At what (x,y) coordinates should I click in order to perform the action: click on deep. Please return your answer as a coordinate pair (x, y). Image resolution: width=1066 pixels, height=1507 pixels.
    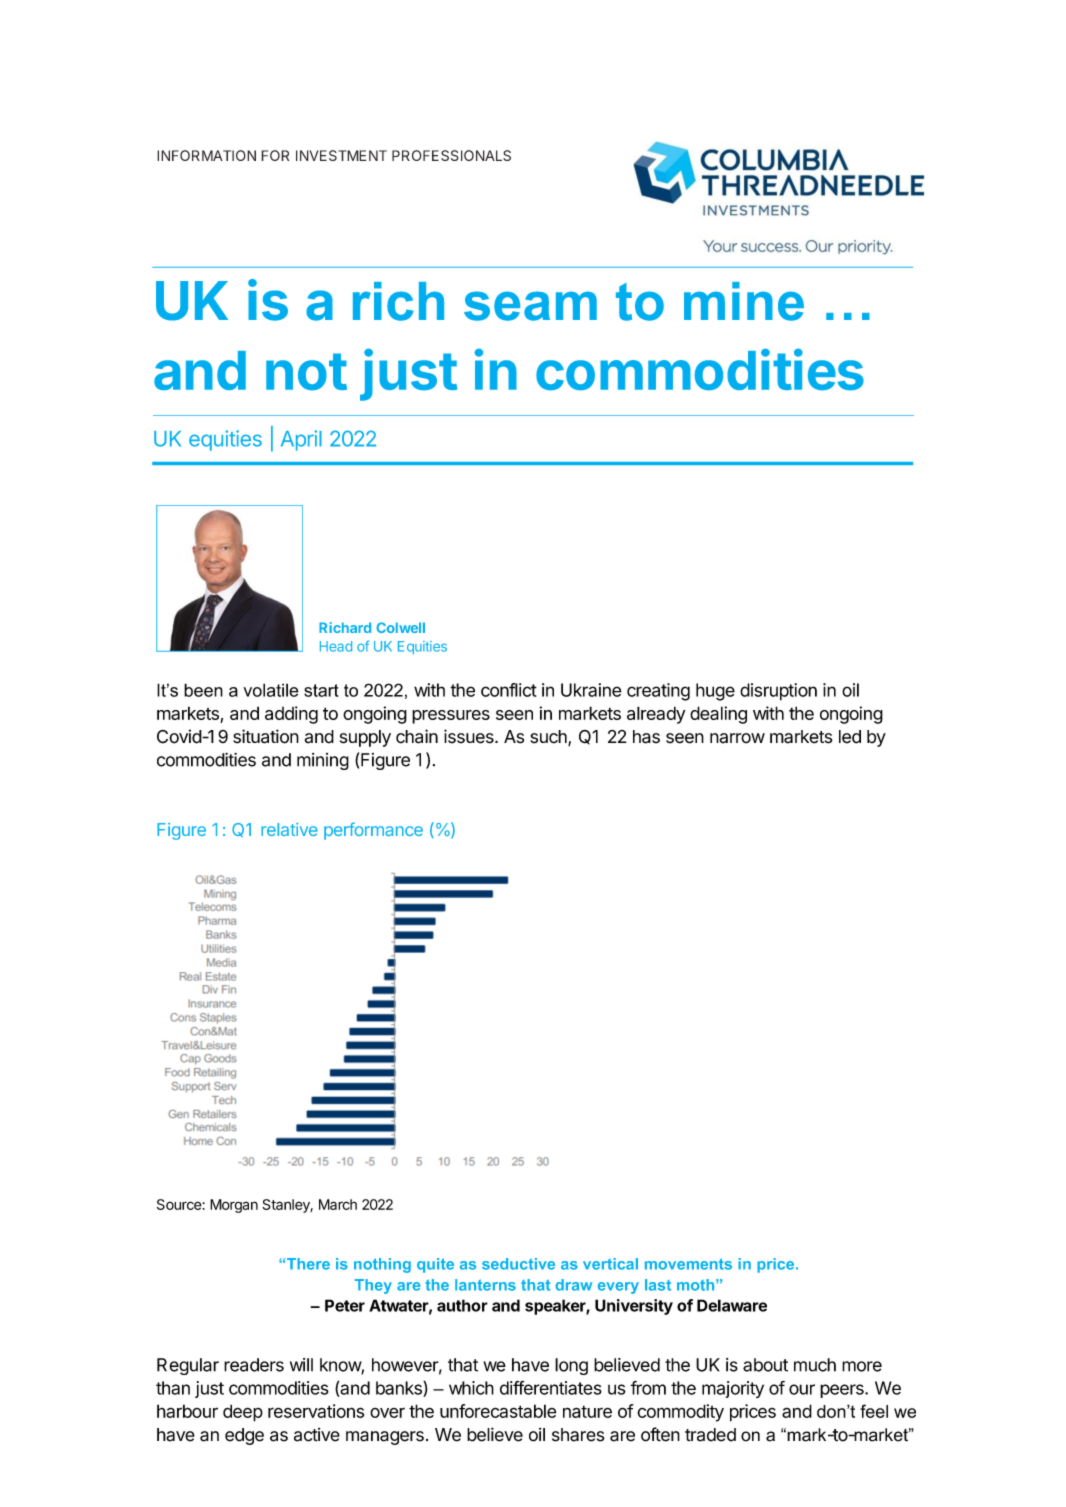
    Looking at the image, I should click on (243, 1413).
